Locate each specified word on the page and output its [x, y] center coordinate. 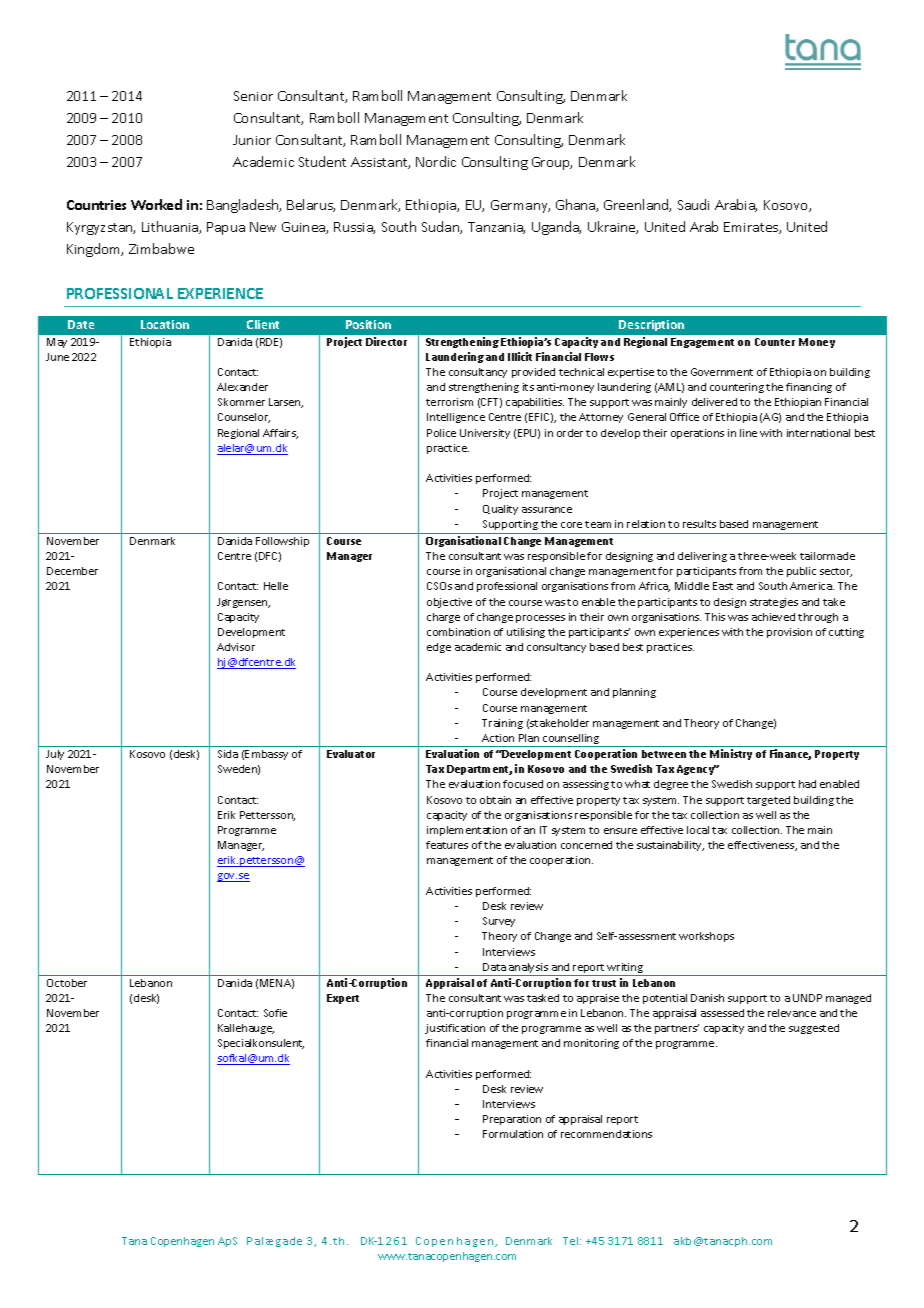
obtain [495, 800]
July [55, 755]
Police [441, 433]
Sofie [275, 1013]
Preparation [512, 1120]
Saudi [693, 204]
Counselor [244, 418]
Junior [252, 140]
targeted [768, 801]
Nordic [436, 161]
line [748, 433]
